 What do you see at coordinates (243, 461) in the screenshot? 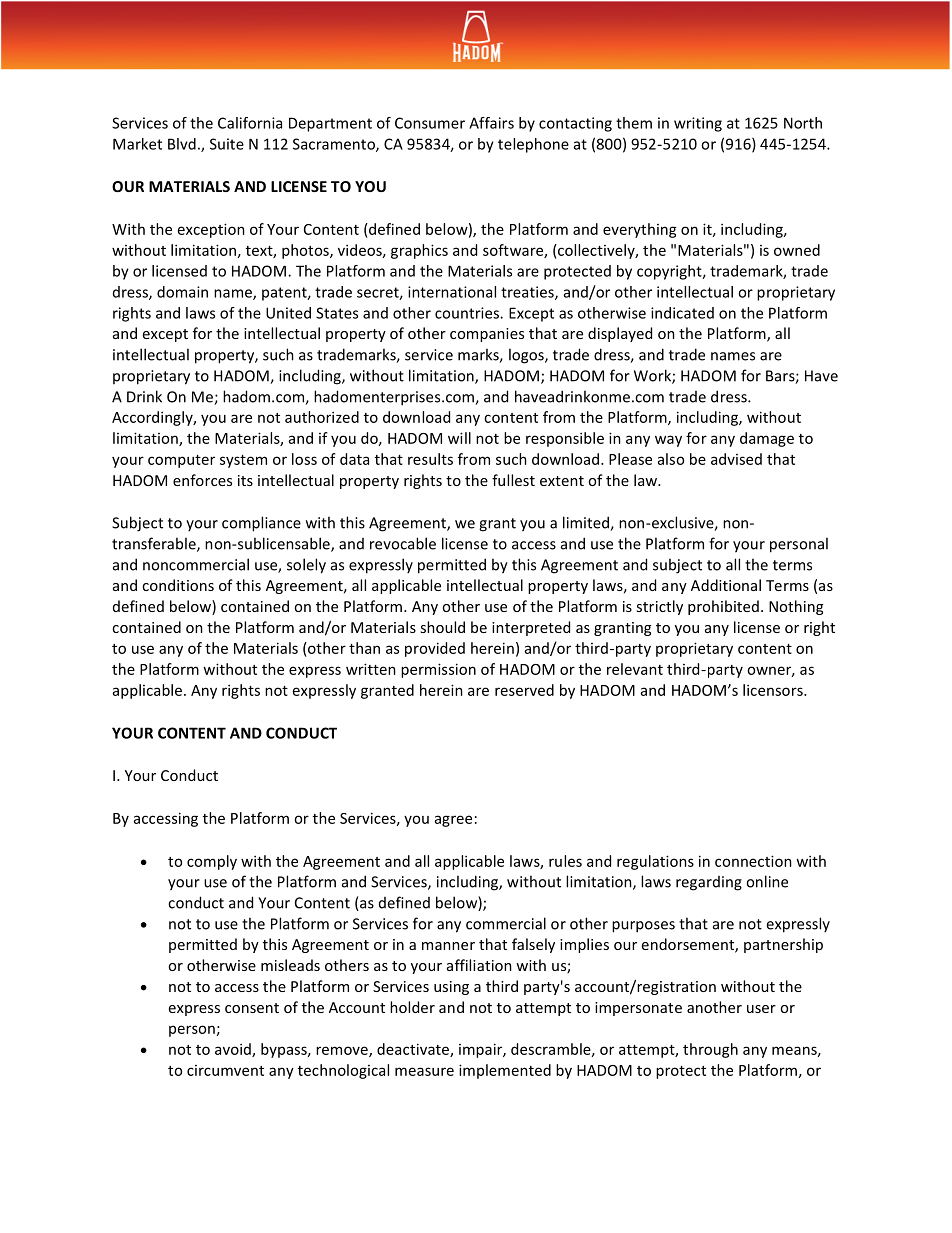
I see `system` at bounding box center [243, 461].
